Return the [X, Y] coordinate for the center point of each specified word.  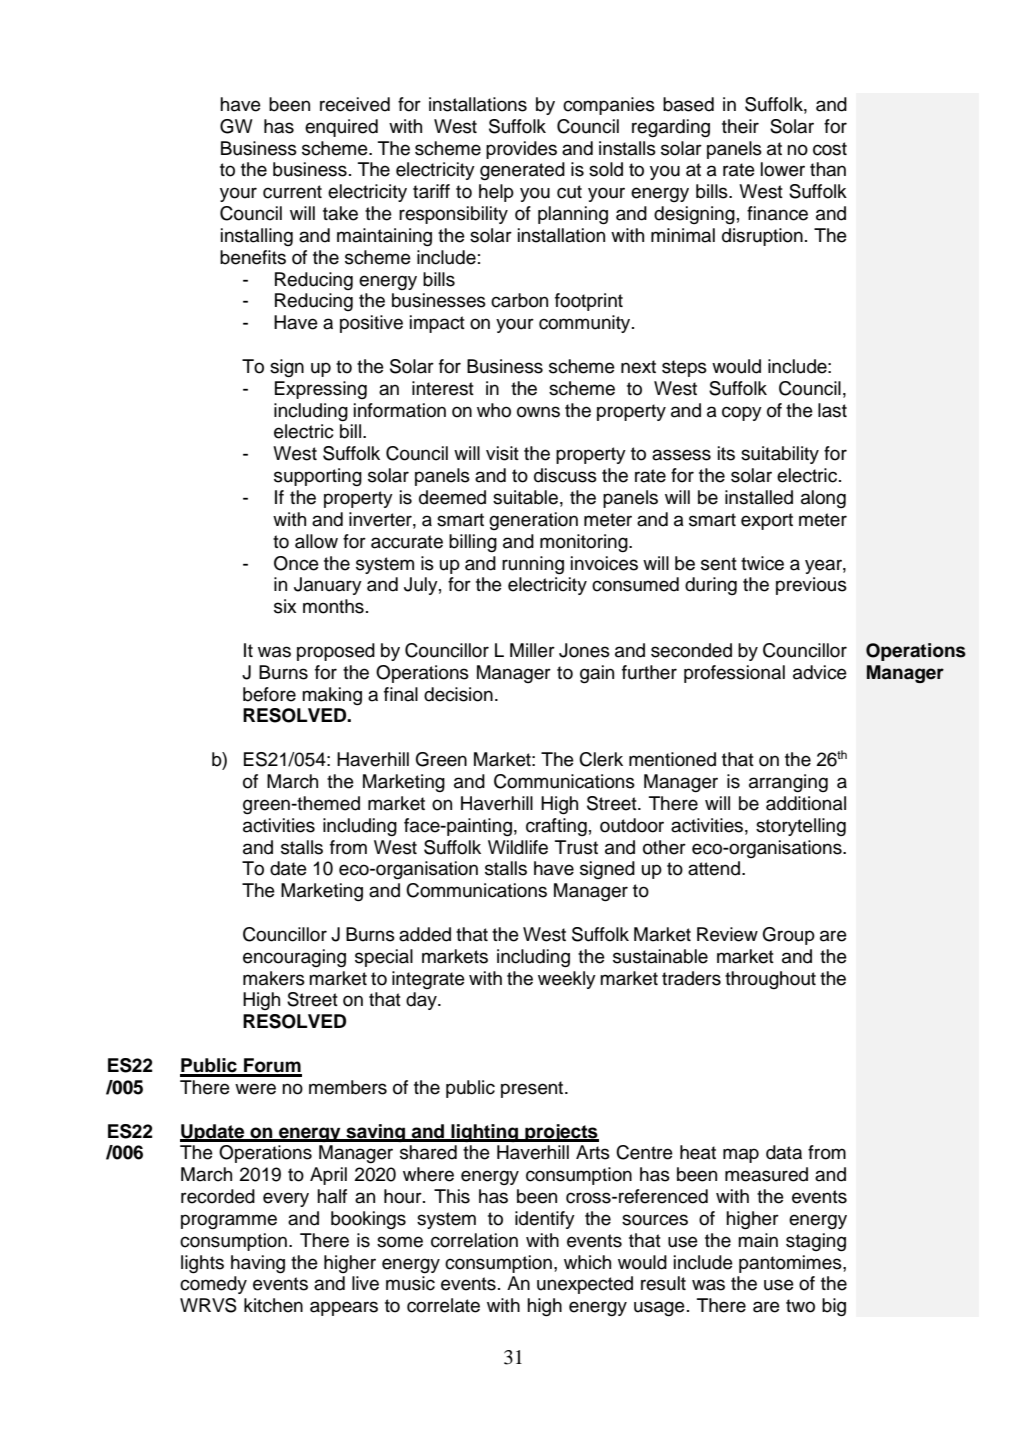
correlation [474, 1240]
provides [521, 150]
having [258, 1264]
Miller [532, 650]
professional [734, 674]
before [269, 694]
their [740, 126]
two [800, 1306]
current [292, 192]
